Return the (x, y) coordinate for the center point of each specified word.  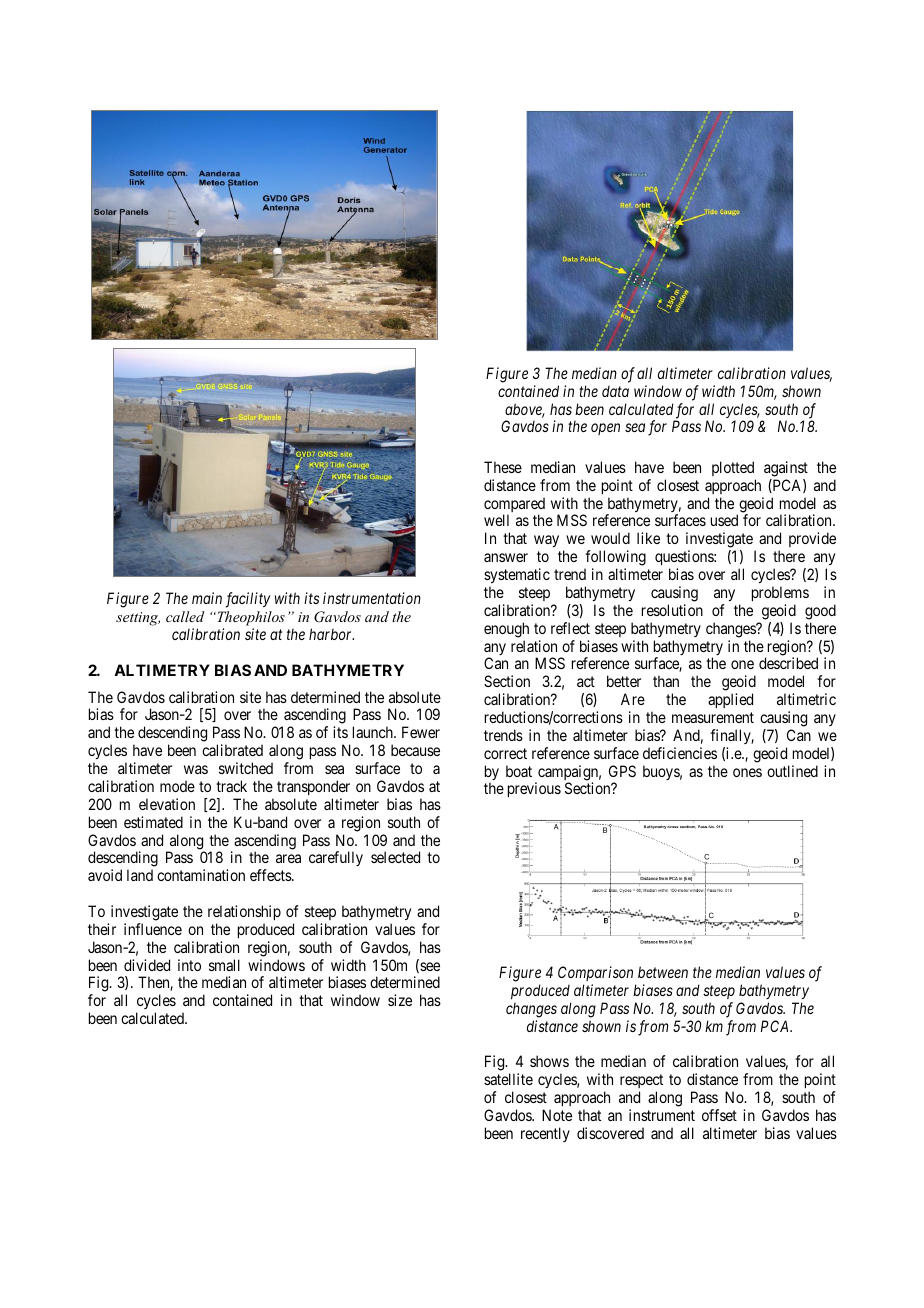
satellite (508, 1079)
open (605, 429)
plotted (733, 468)
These (503, 467)
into (189, 965)
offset (719, 1115)
